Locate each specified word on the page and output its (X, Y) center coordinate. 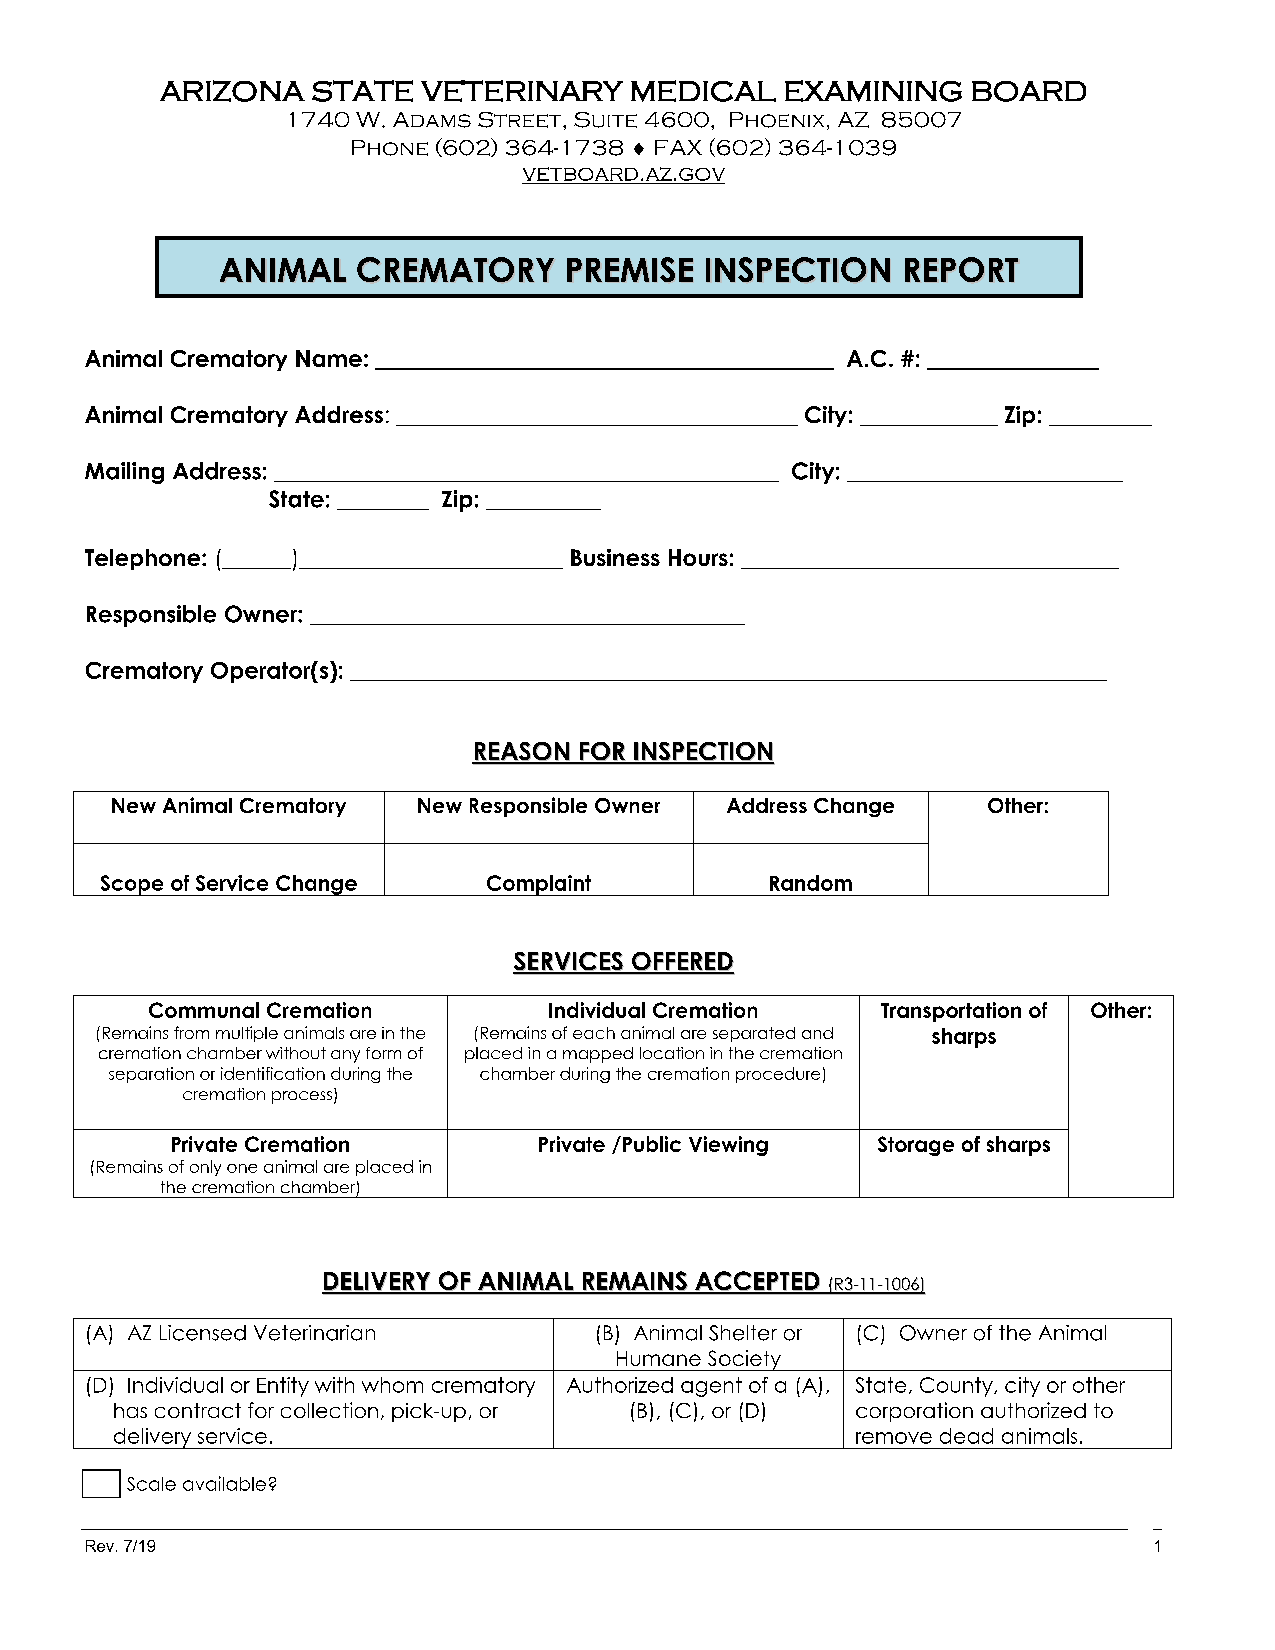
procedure (778, 1075)
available (224, 1483)
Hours (698, 557)
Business (615, 557)
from (191, 1032)
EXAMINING (873, 91)
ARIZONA (232, 91)
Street (521, 120)
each (594, 1033)
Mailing (124, 473)
